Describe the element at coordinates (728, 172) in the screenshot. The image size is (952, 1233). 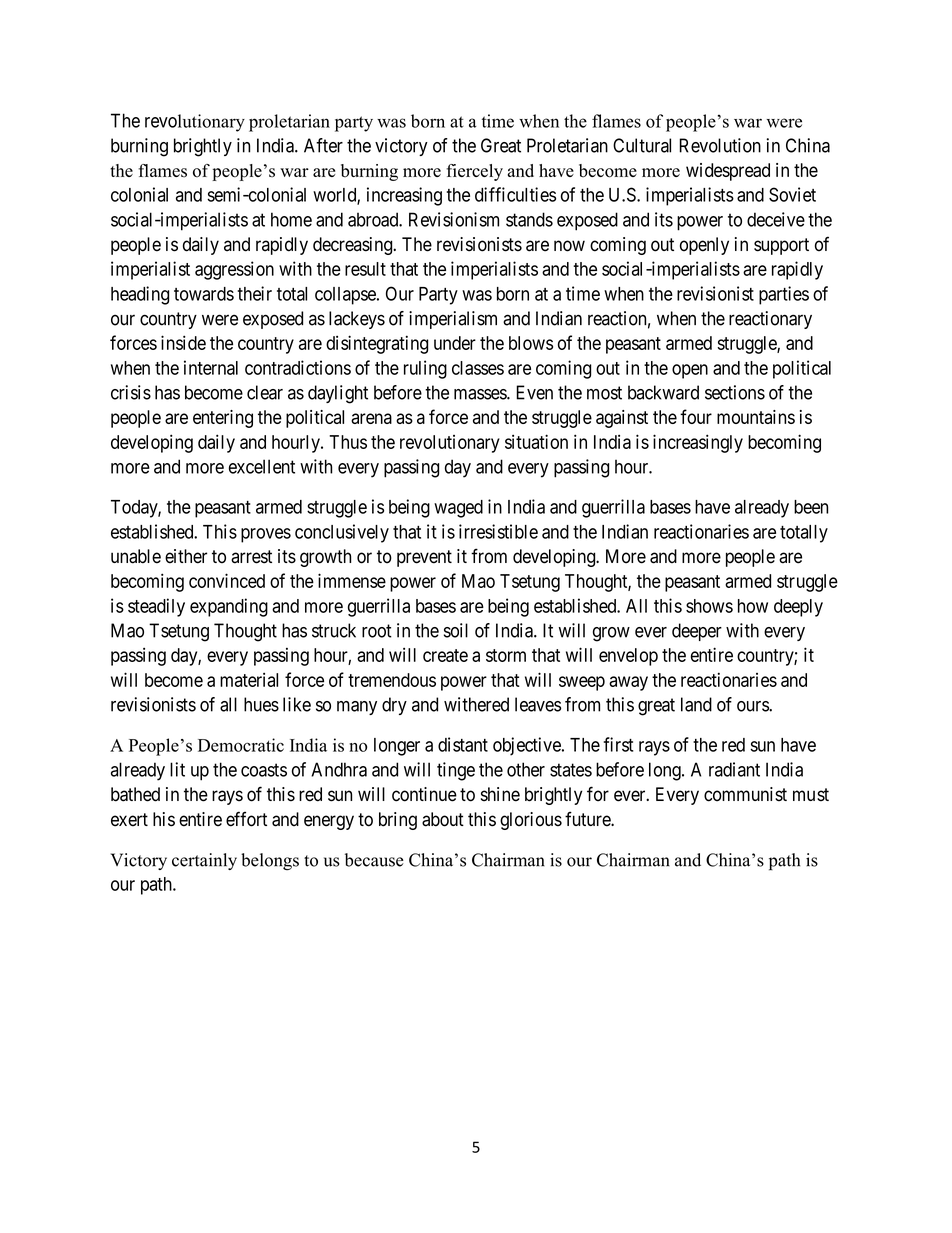
I see `widespread` at that location.
